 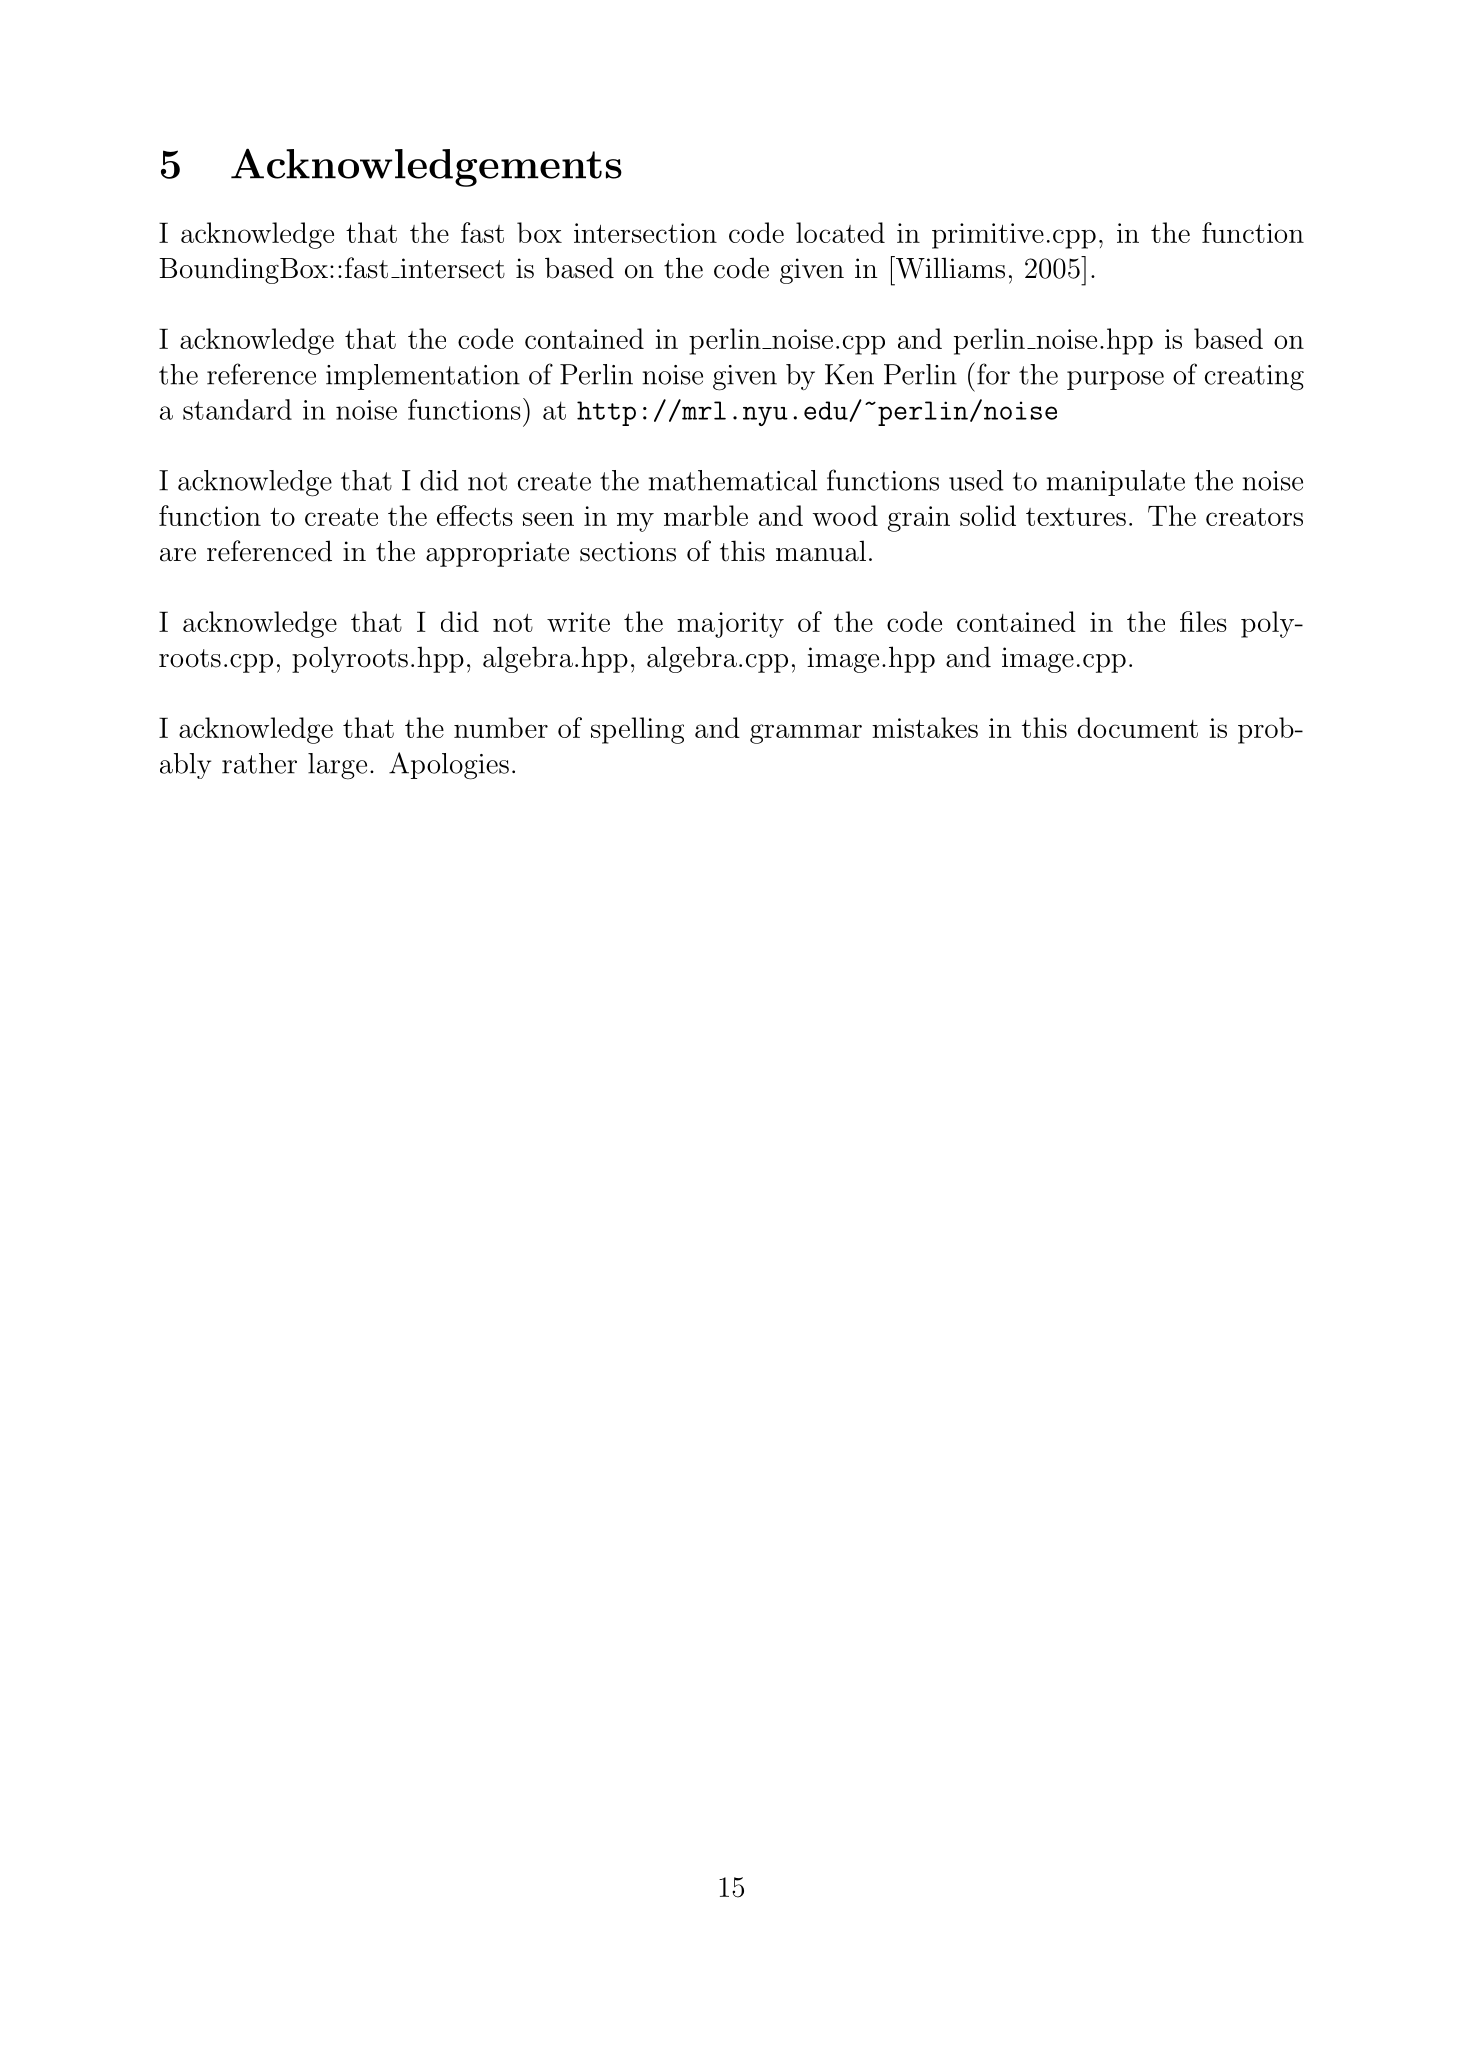 I want to click on mathematical, so click(x=733, y=480).
